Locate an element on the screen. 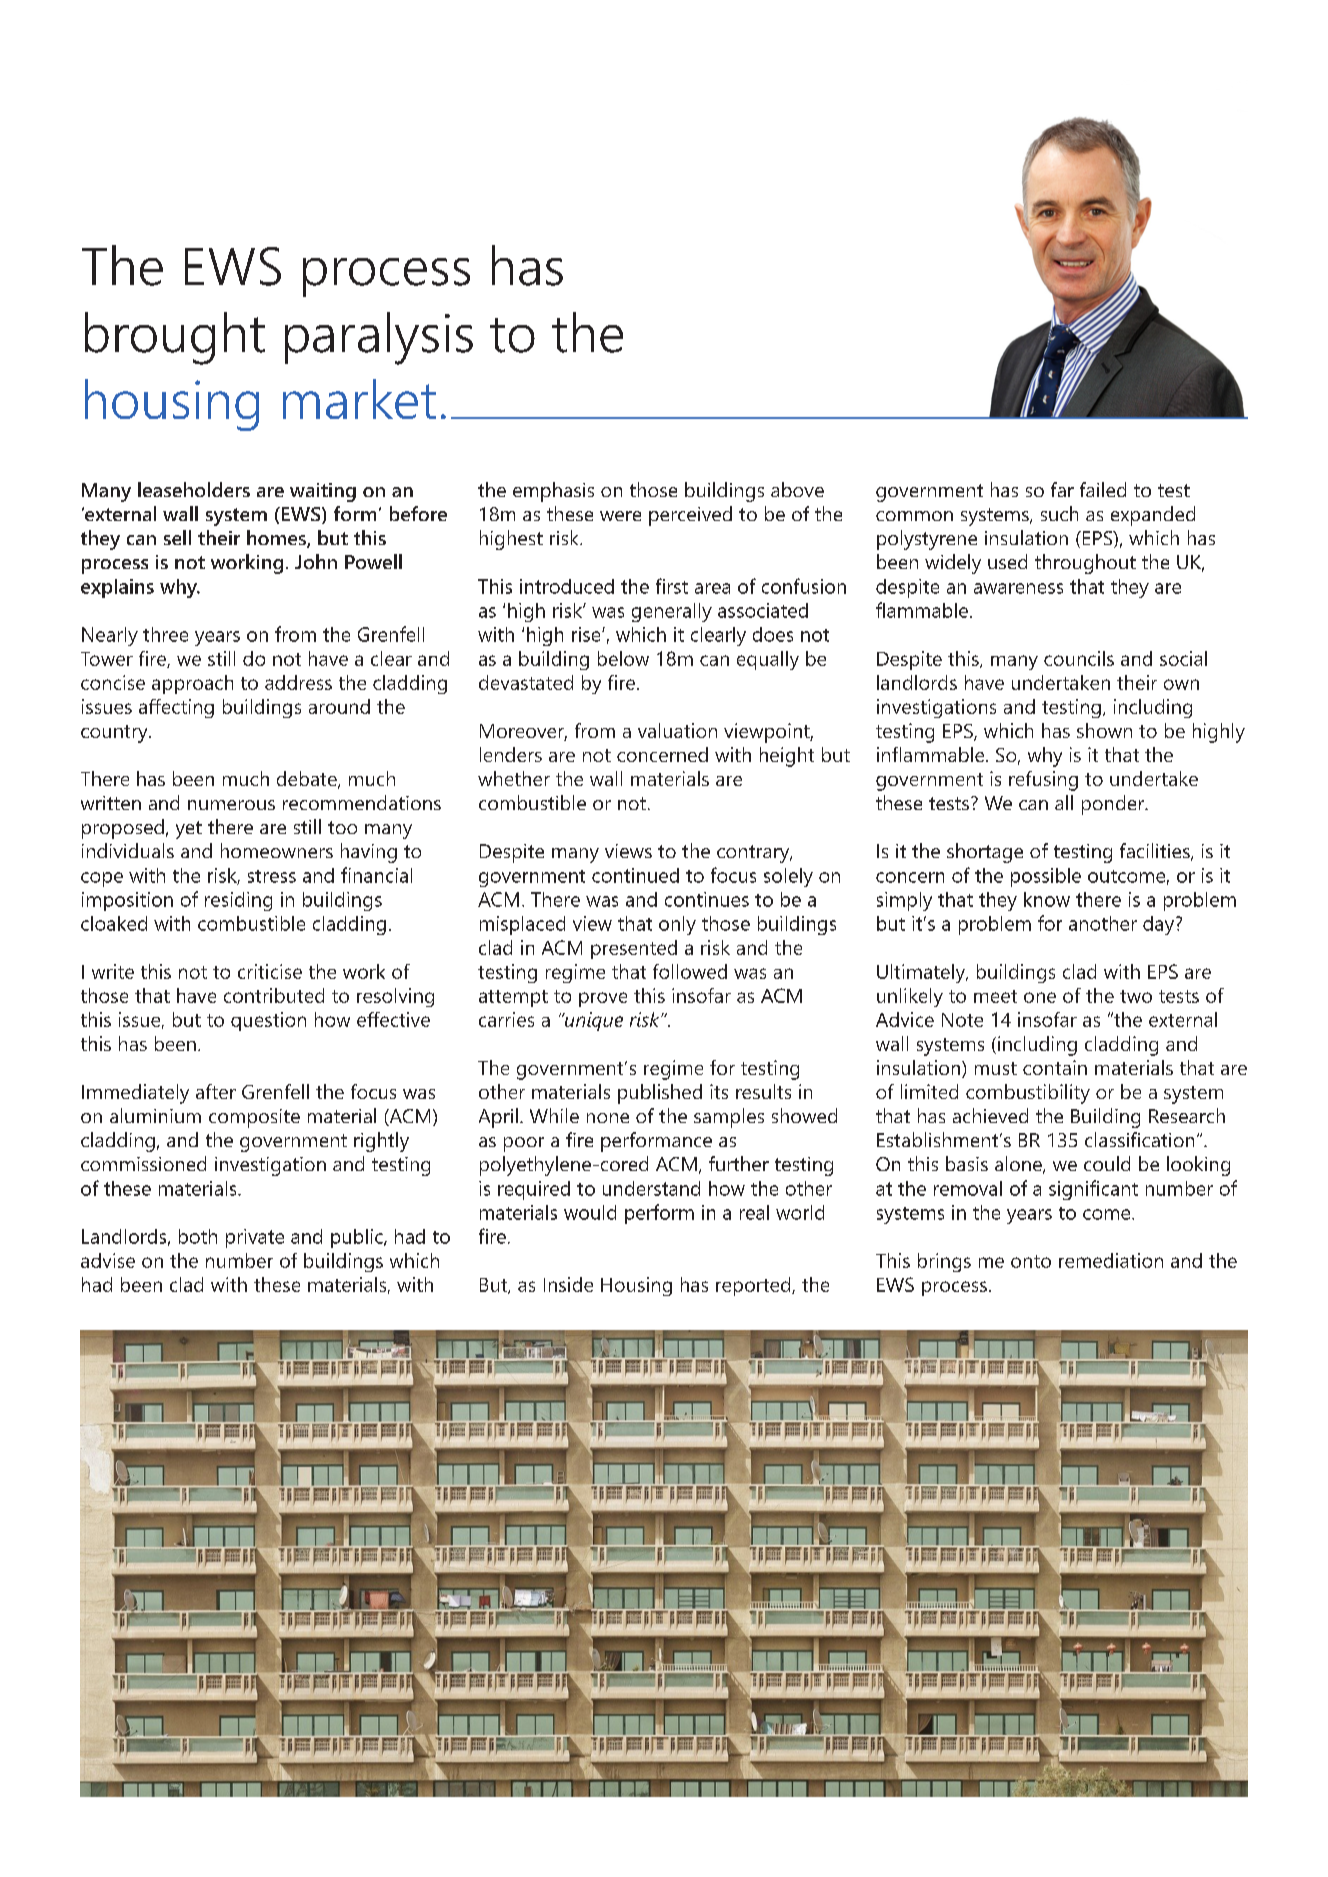 Image resolution: width=1328 pixels, height=1877 pixels. ponder is located at coordinates (1114, 805).
